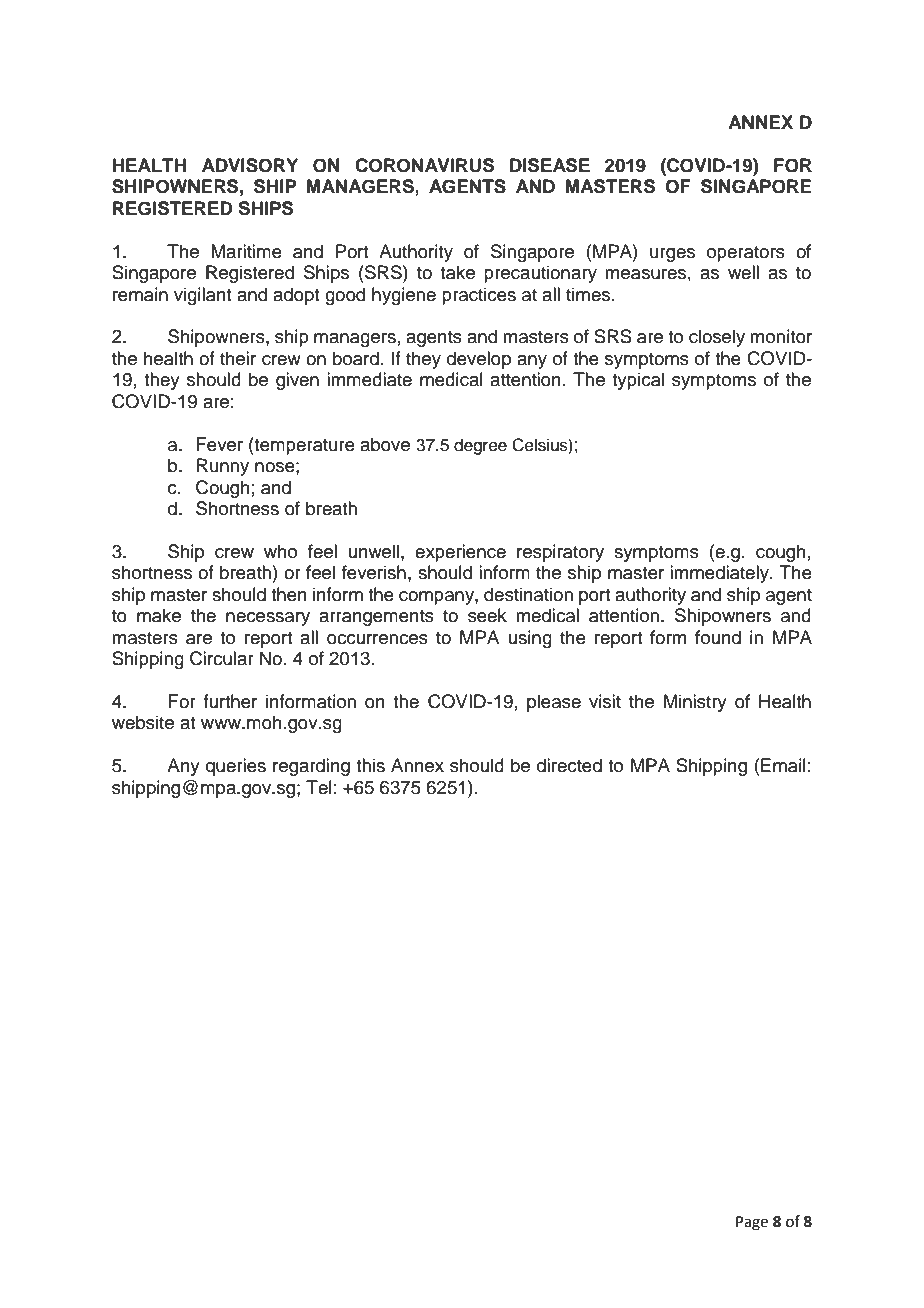  I want to click on Page, so click(752, 1223).
